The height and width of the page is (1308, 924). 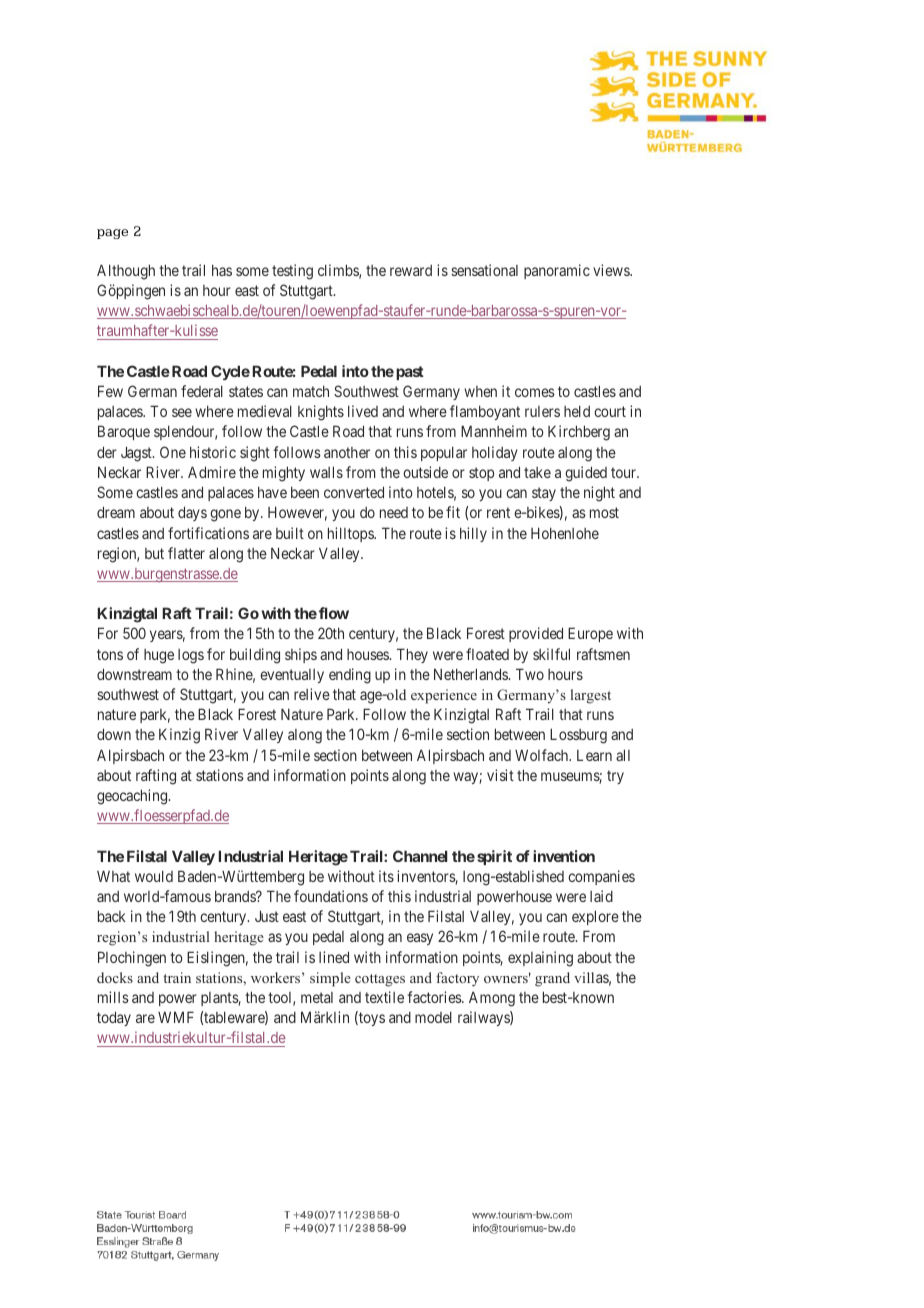 I want to click on Although, so click(x=126, y=272).
